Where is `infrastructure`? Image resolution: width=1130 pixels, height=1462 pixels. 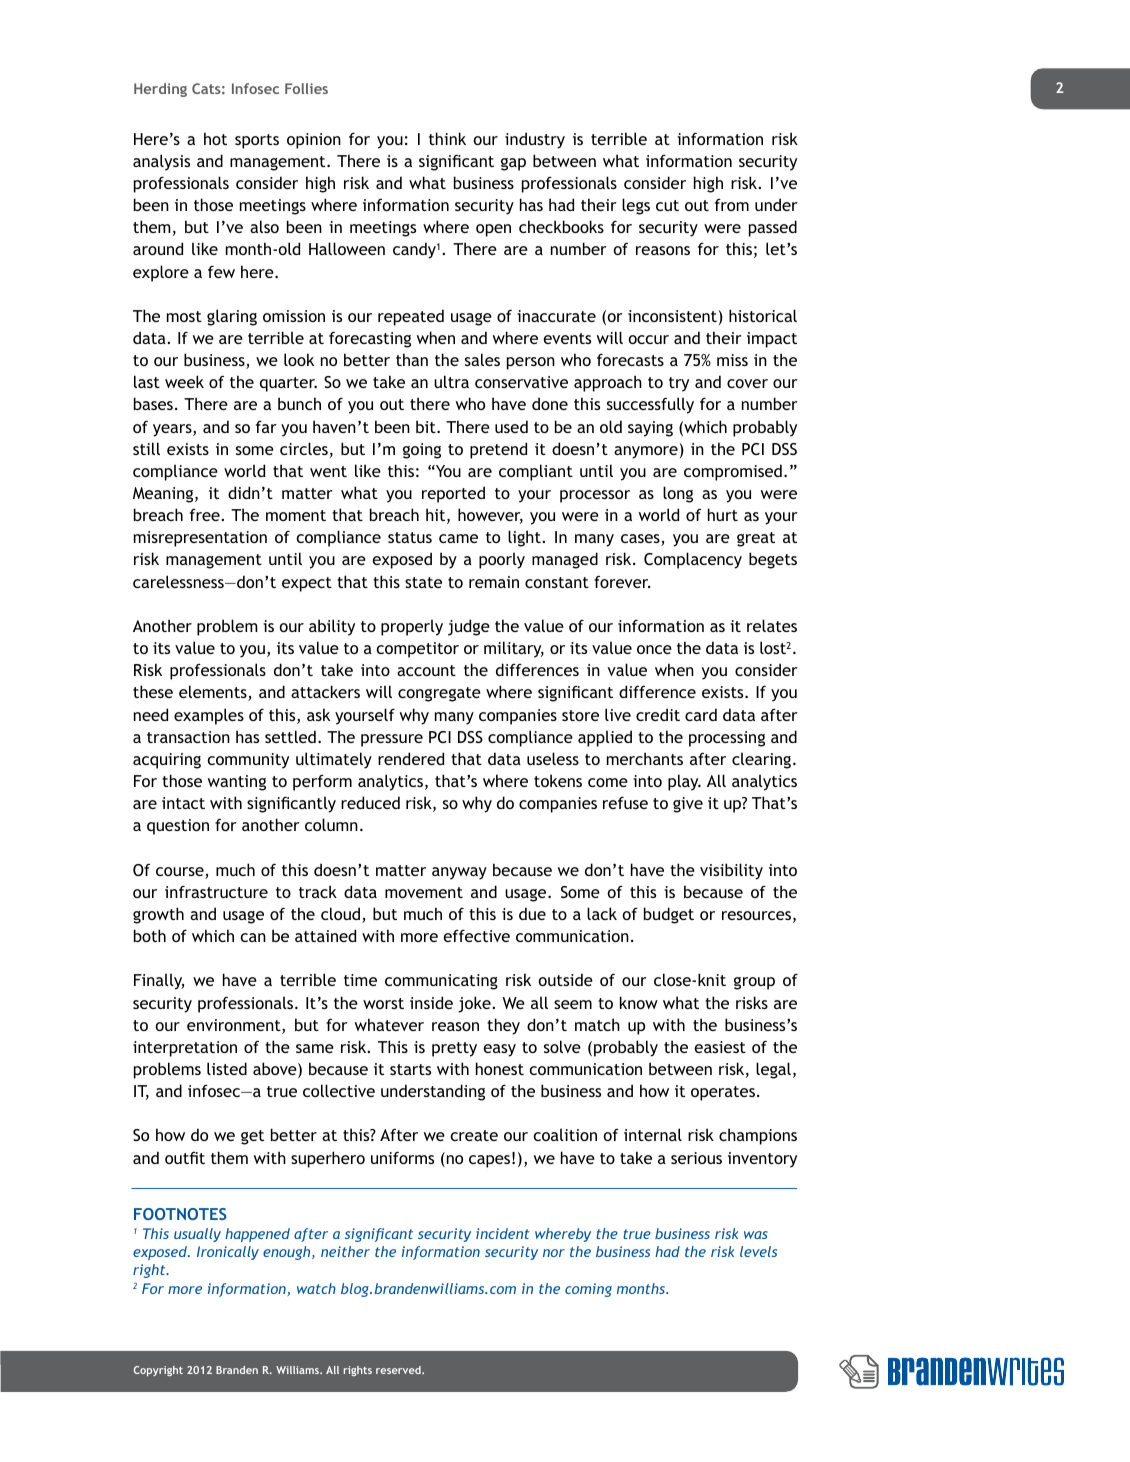 infrastructure is located at coordinates (216, 891).
